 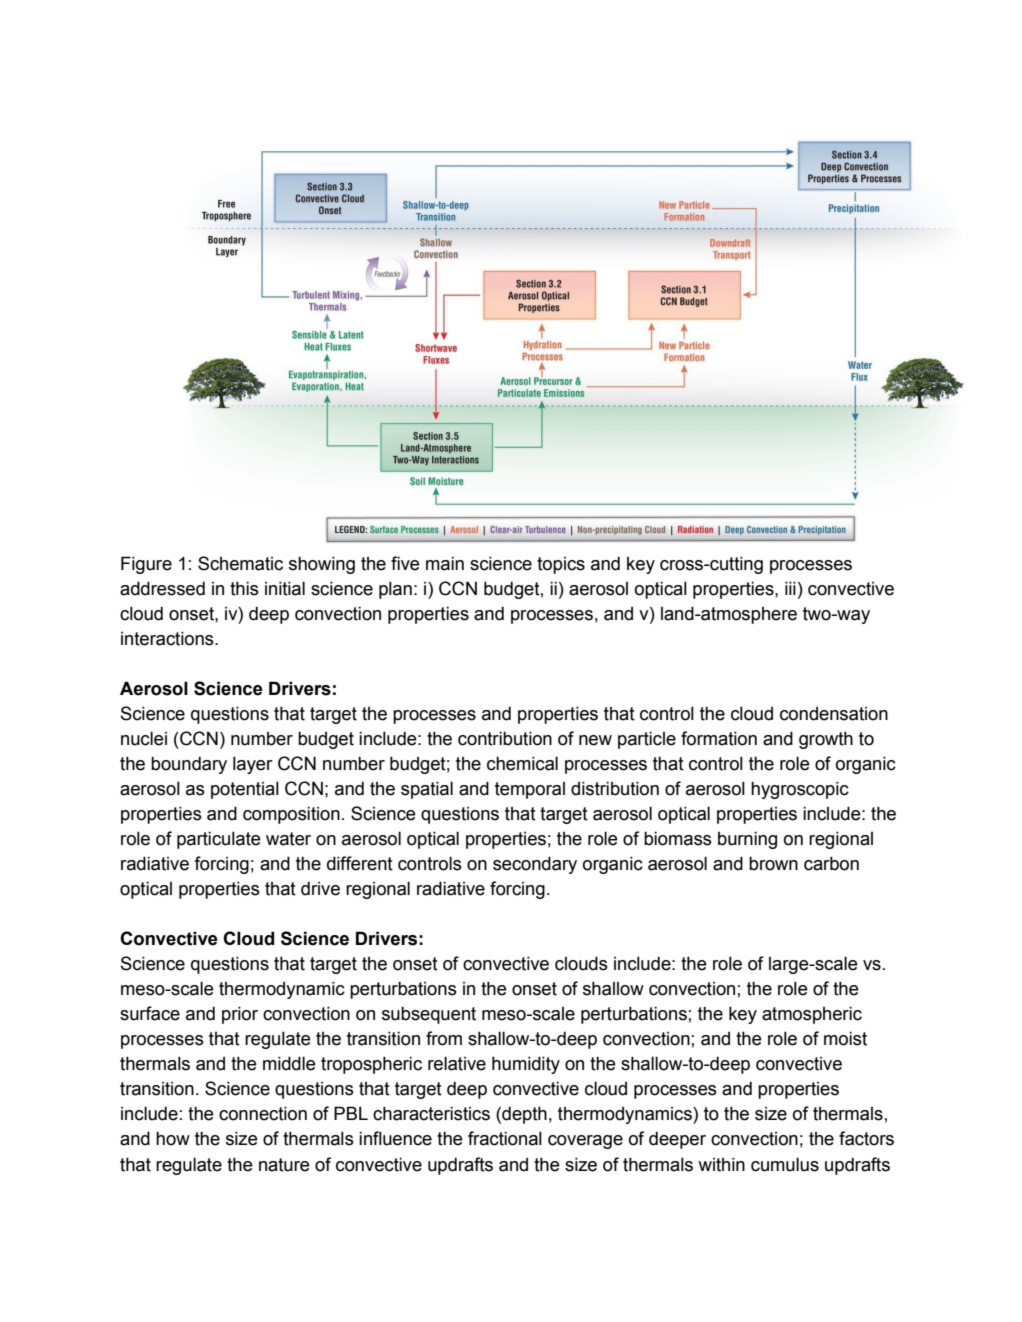 What do you see at coordinates (219, 840) in the page?
I see `particulate` at bounding box center [219, 840].
